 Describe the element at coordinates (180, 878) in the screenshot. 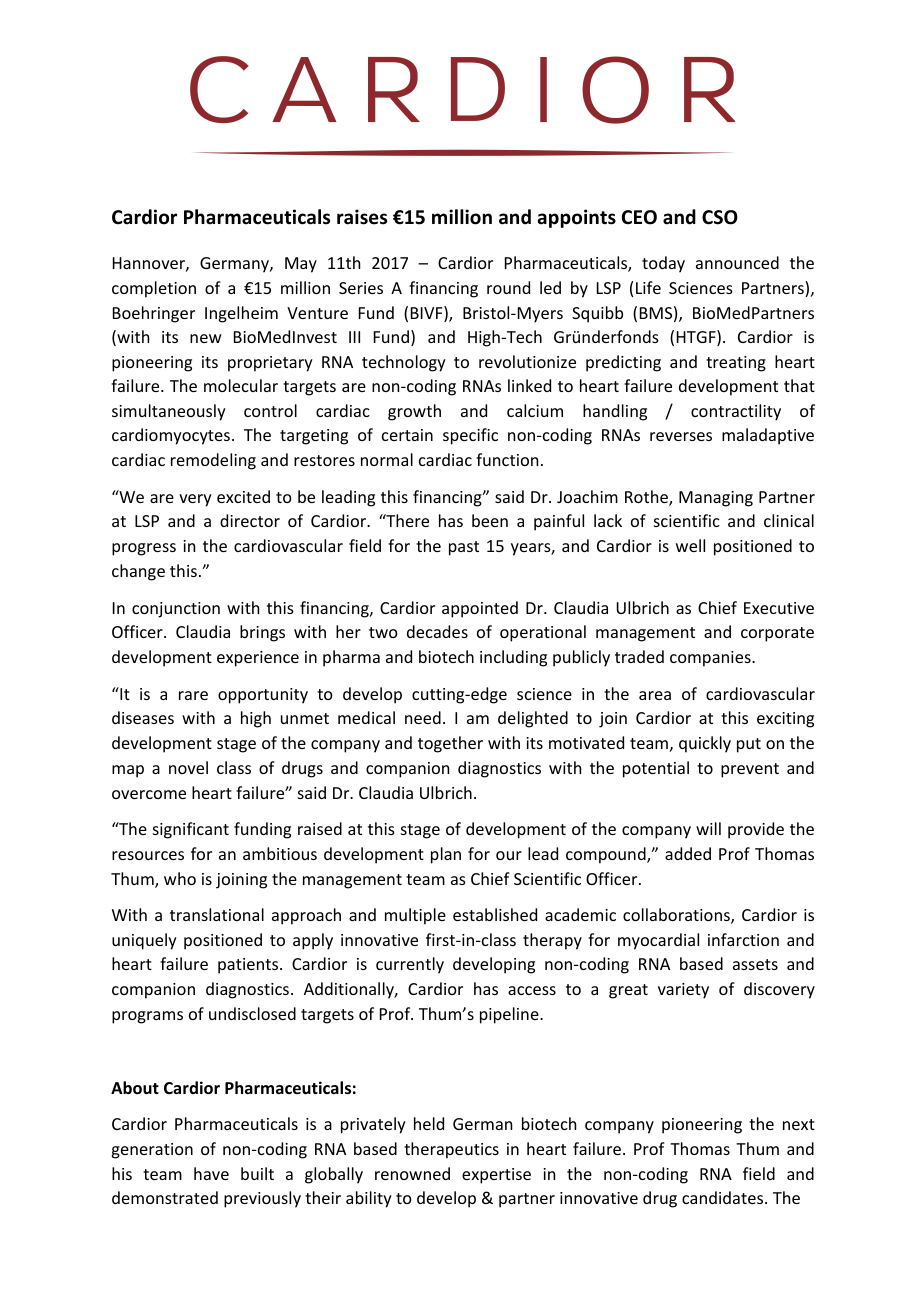

I see `who` at that location.
